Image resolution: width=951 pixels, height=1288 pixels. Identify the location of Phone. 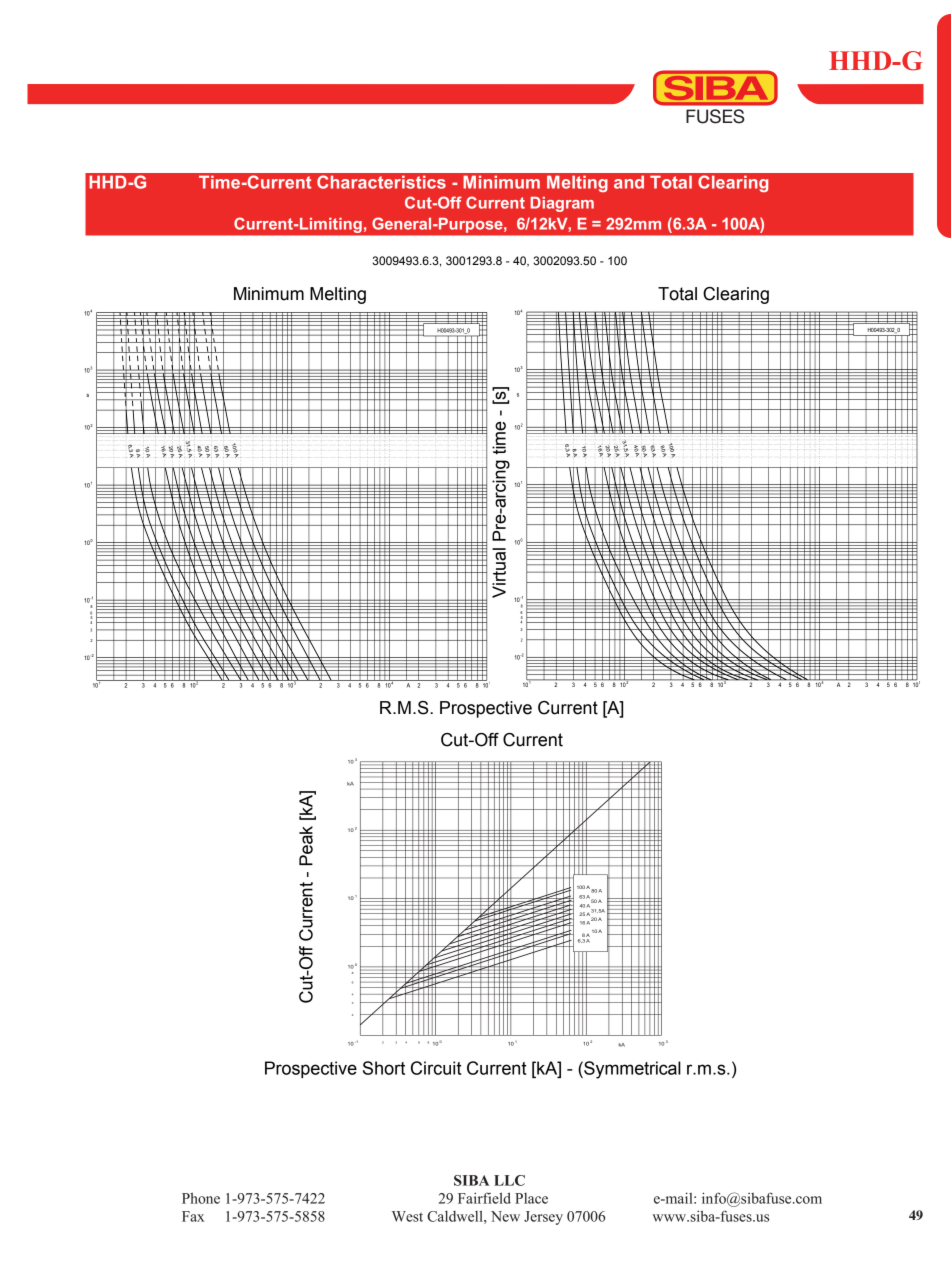
(201, 1198).
